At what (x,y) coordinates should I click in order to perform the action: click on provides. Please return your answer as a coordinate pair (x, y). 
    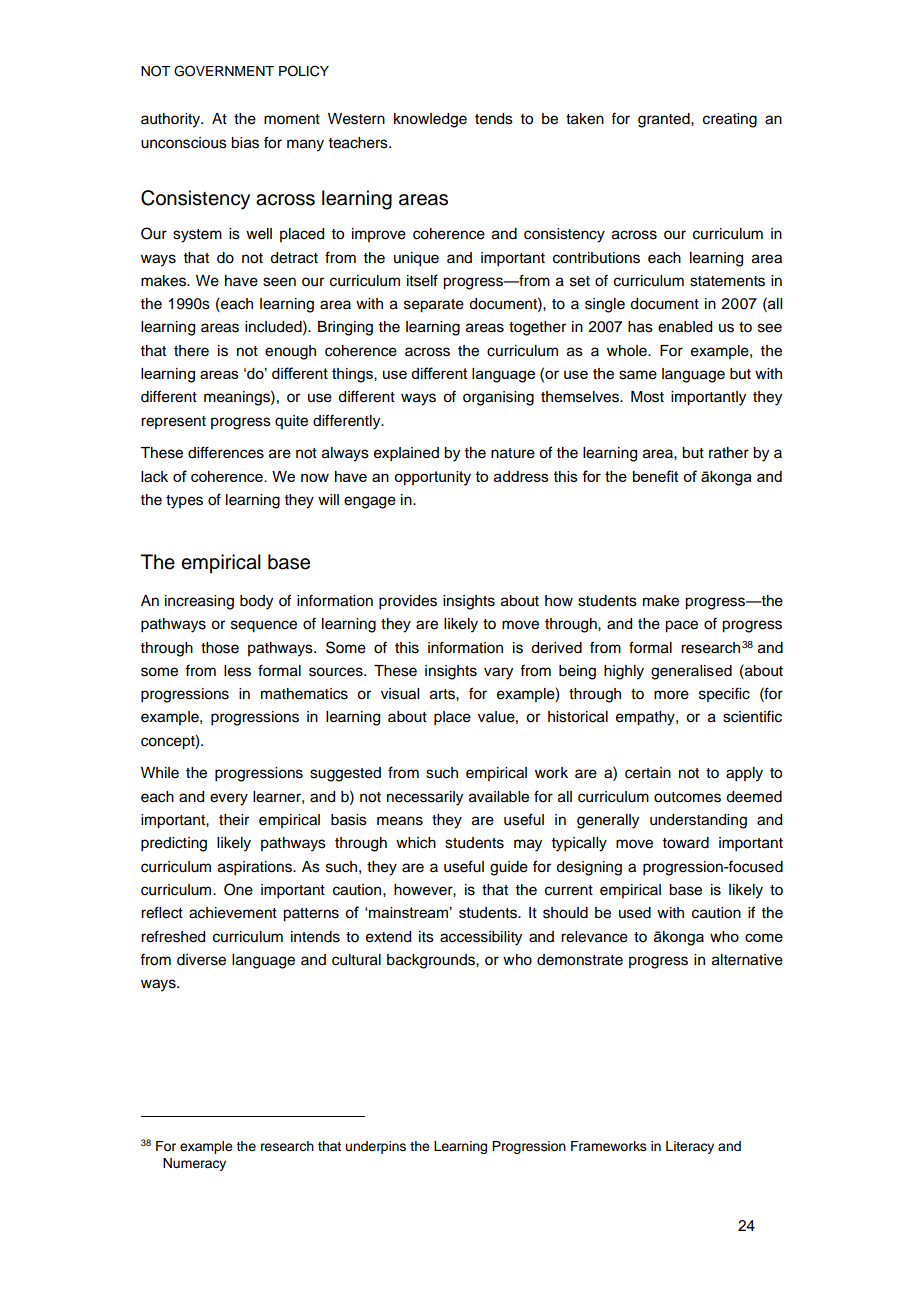
    Looking at the image, I should click on (408, 602).
